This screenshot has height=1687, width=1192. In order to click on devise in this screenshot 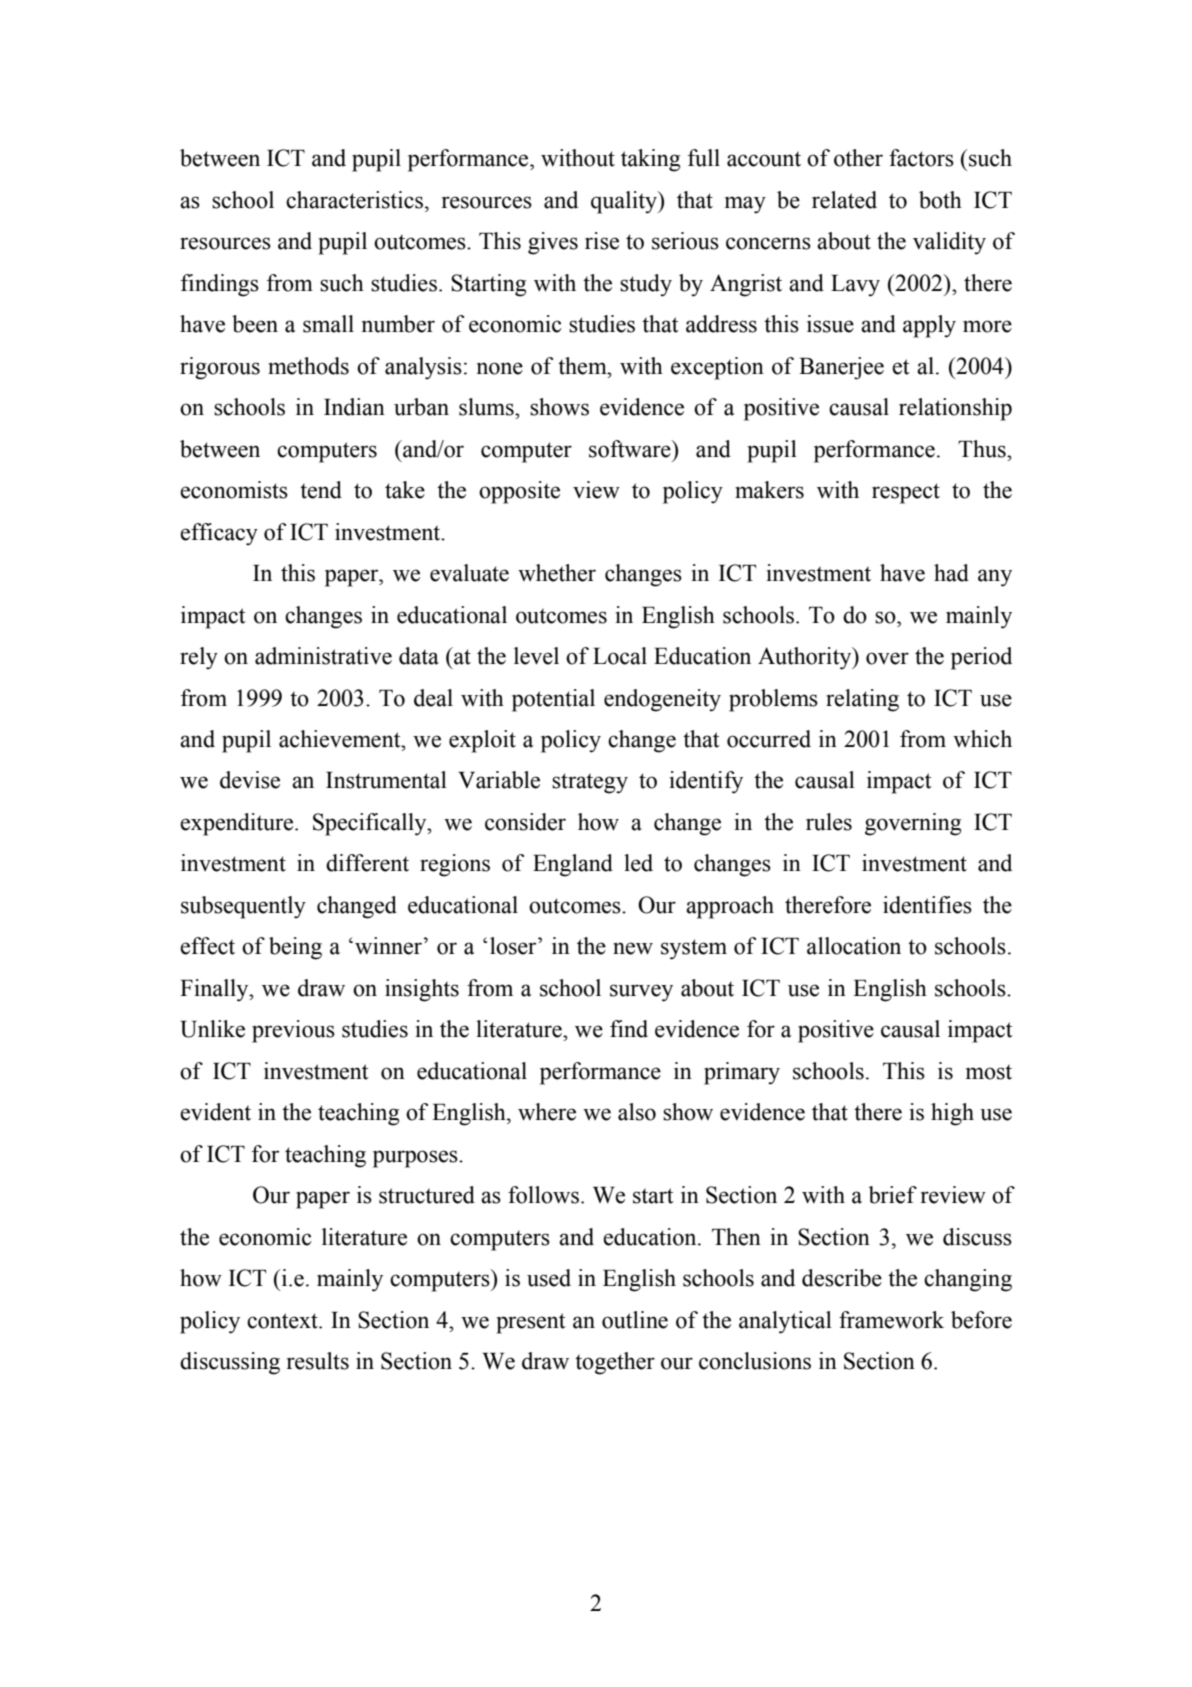, I will do `click(250, 780)`.
